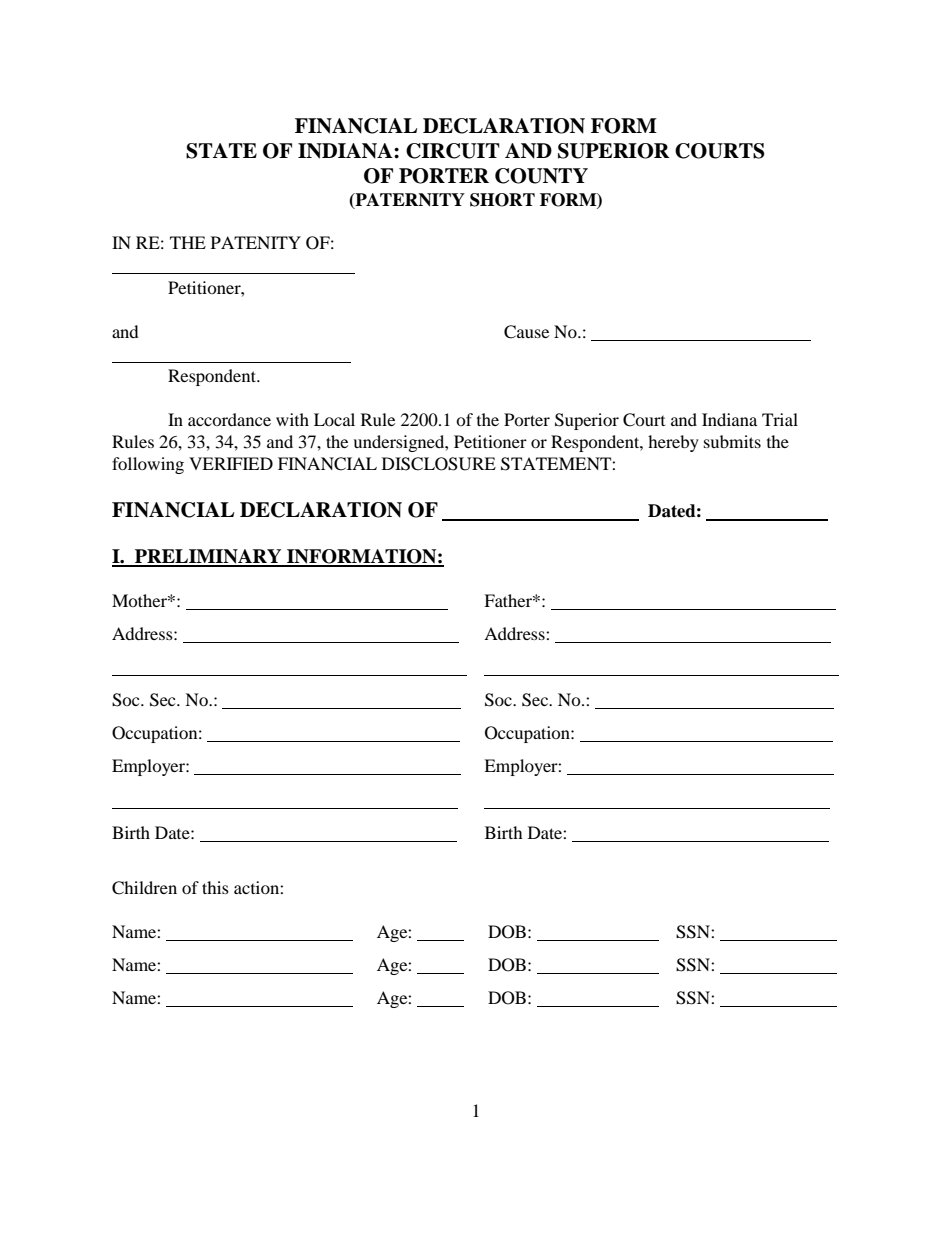 This page has width=952, height=1233. Describe the element at coordinates (673, 443) in the page. I see `hereby` at that location.
